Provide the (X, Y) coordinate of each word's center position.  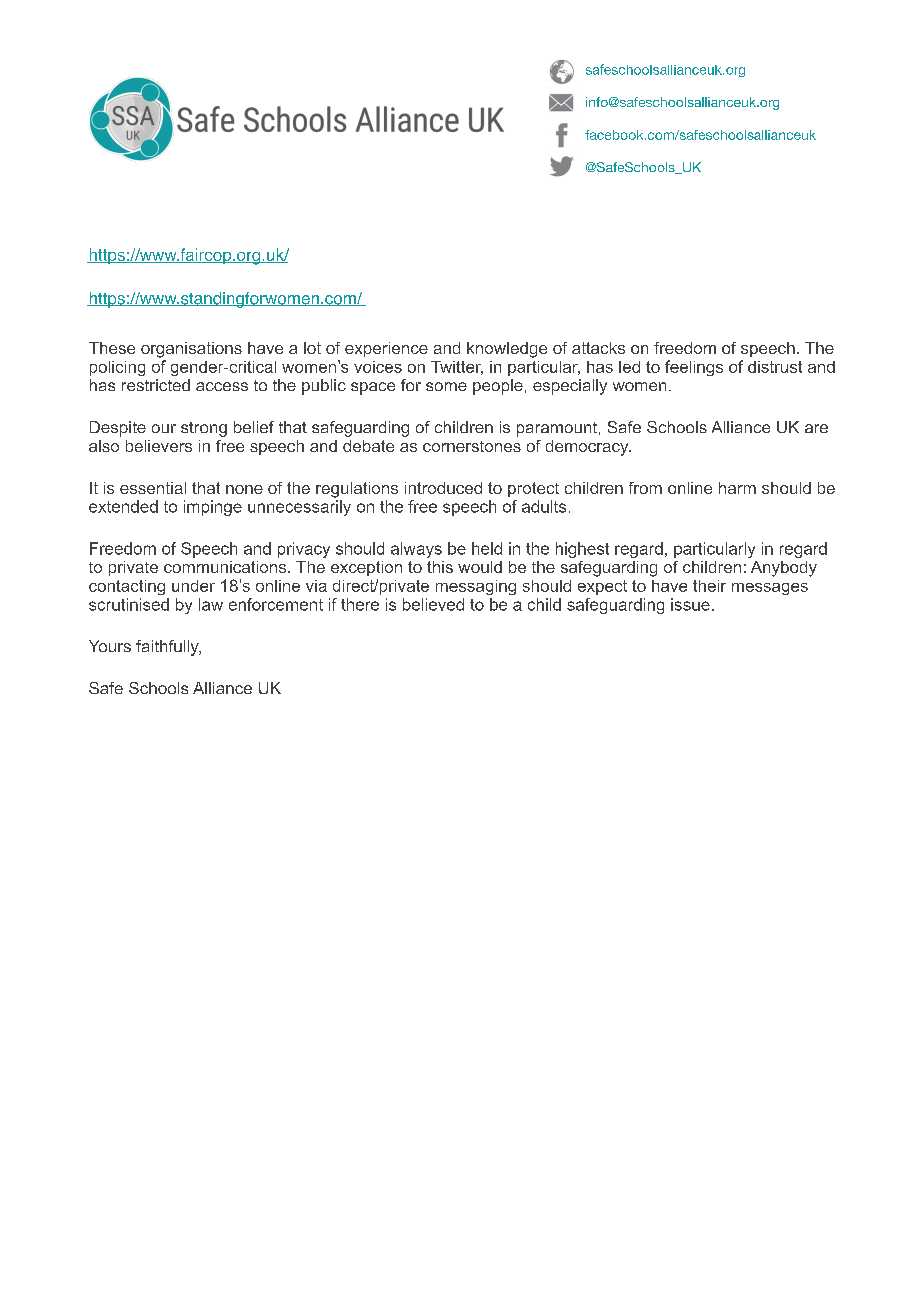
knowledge (507, 350)
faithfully (168, 648)
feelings (694, 368)
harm (737, 488)
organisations (191, 350)
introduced (443, 488)
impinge (213, 508)
